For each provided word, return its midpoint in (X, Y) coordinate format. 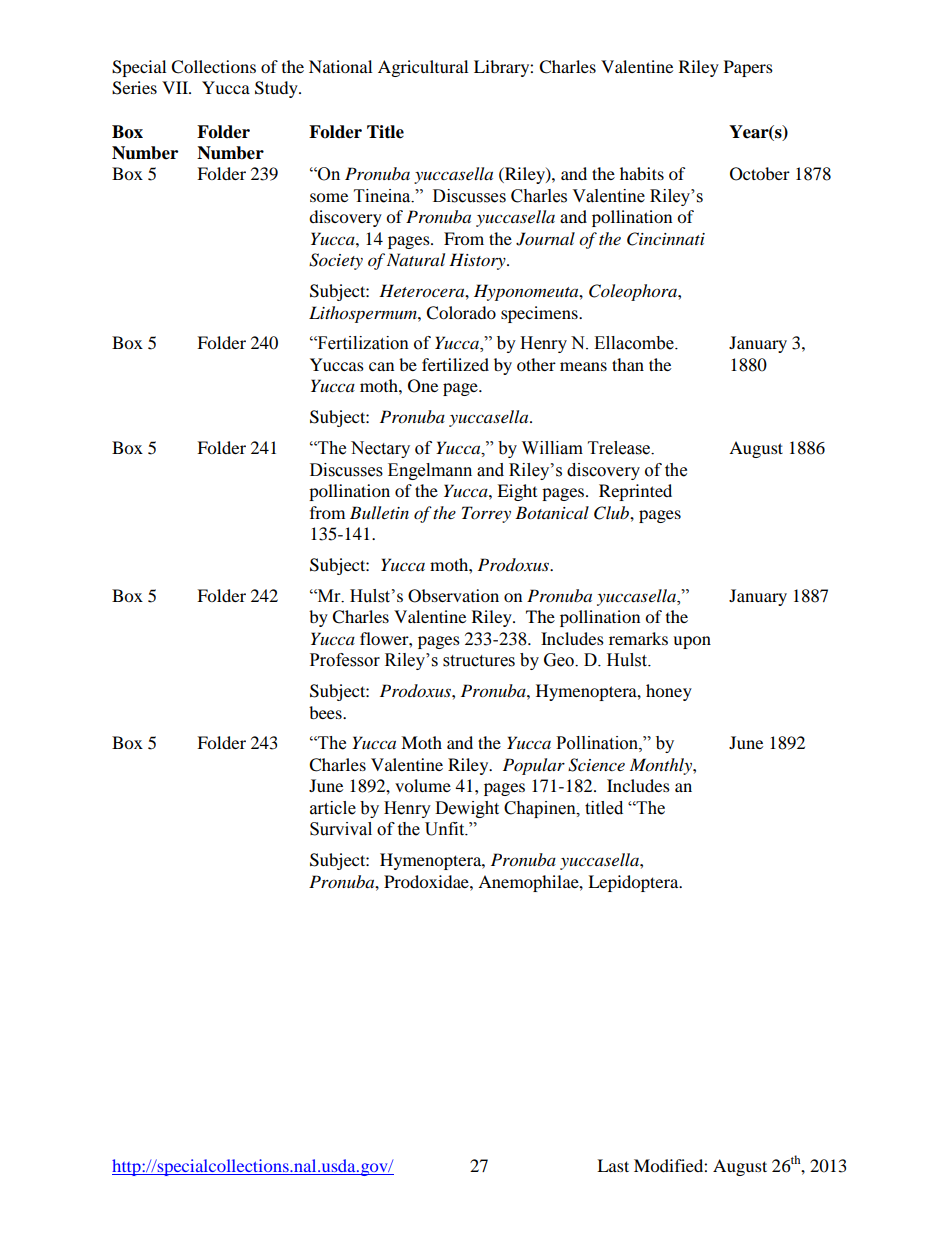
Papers (748, 68)
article (333, 808)
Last (613, 1165)
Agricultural (423, 68)
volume (423, 785)
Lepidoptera (634, 883)
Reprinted (635, 492)
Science (596, 765)
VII (176, 87)
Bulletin (379, 512)
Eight (517, 492)
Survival (341, 829)
